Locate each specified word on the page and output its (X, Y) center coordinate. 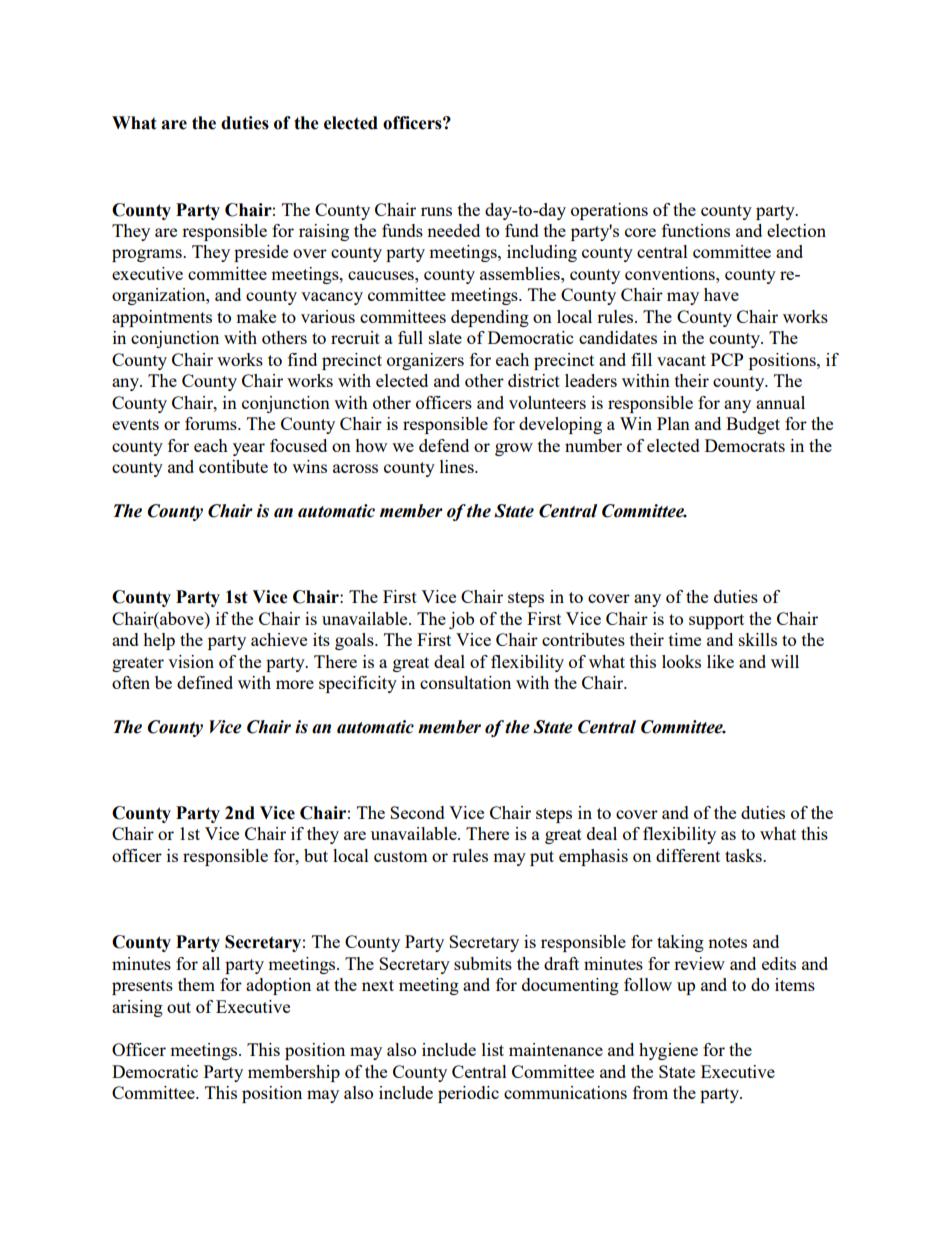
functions (696, 230)
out (179, 1007)
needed (453, 230)
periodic (468, 1094)
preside (261, 253)
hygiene (668, 1051)
